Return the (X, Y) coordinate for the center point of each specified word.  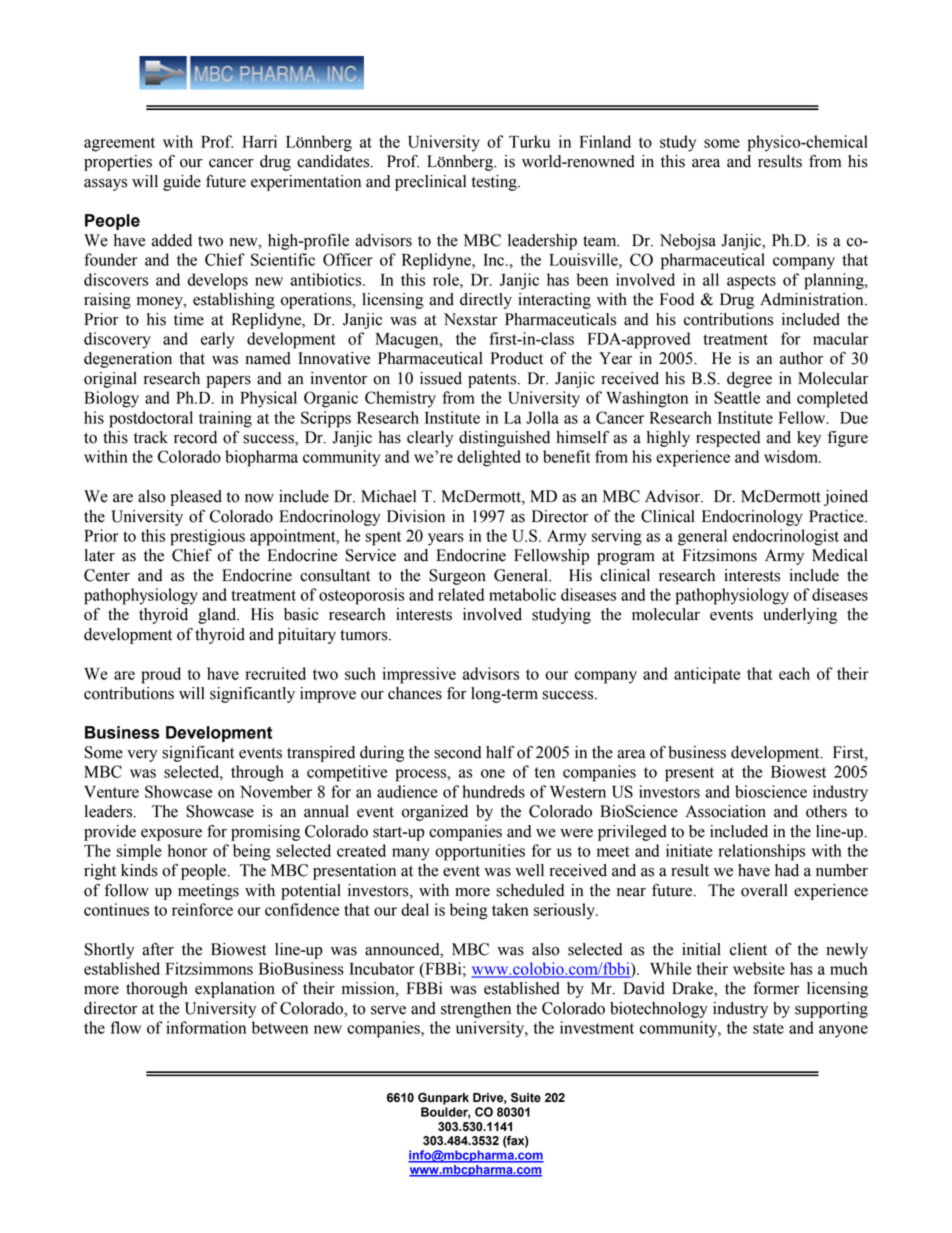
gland (218, 616)
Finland (605, 141)
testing (495, 183)
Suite (526, 1097)
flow (126, 1027)
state (768, 1028)
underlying (800, 616)
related (461, 594)
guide (182, 183)
